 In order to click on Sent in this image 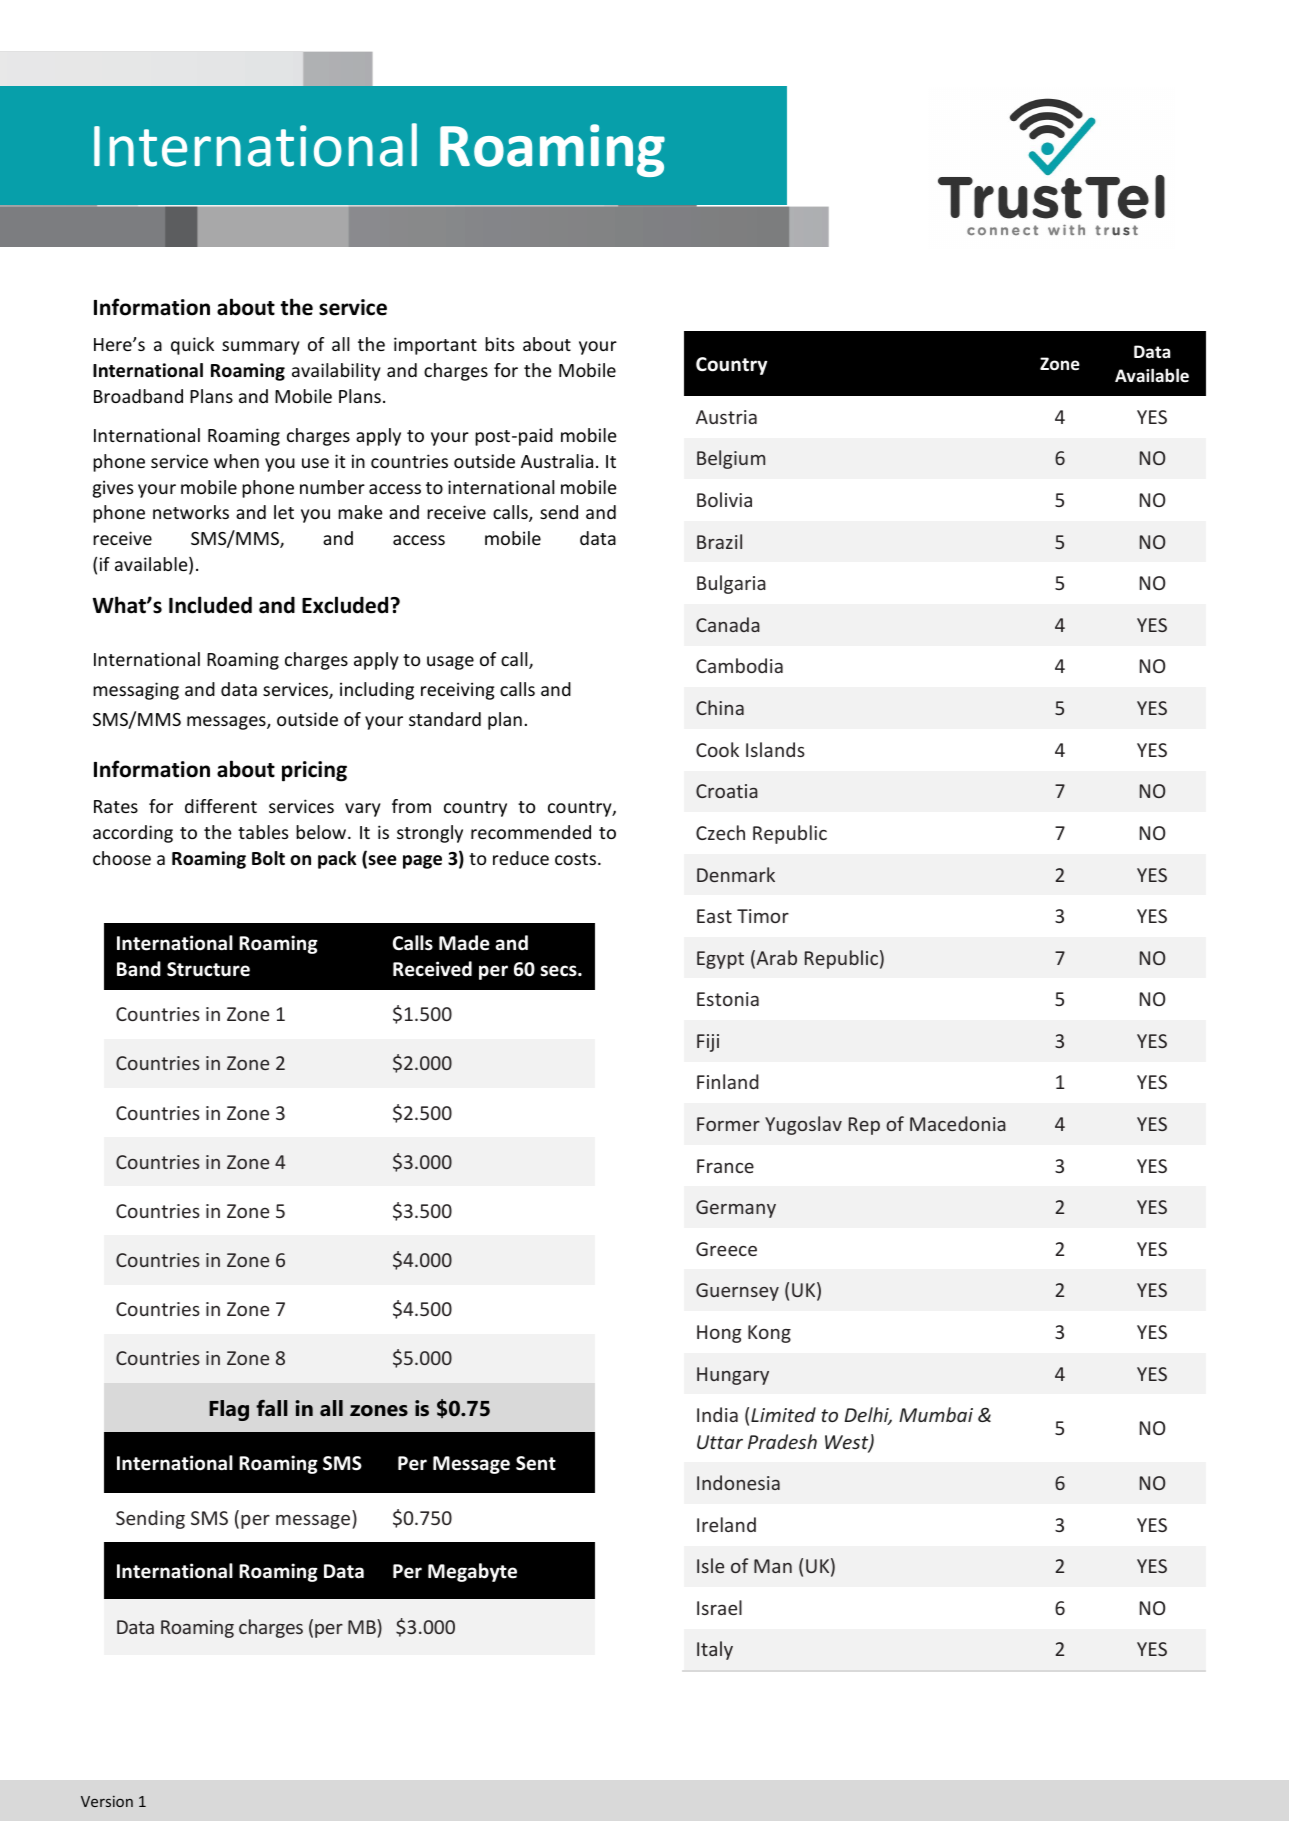, I will do `click(536, 1463)`.
